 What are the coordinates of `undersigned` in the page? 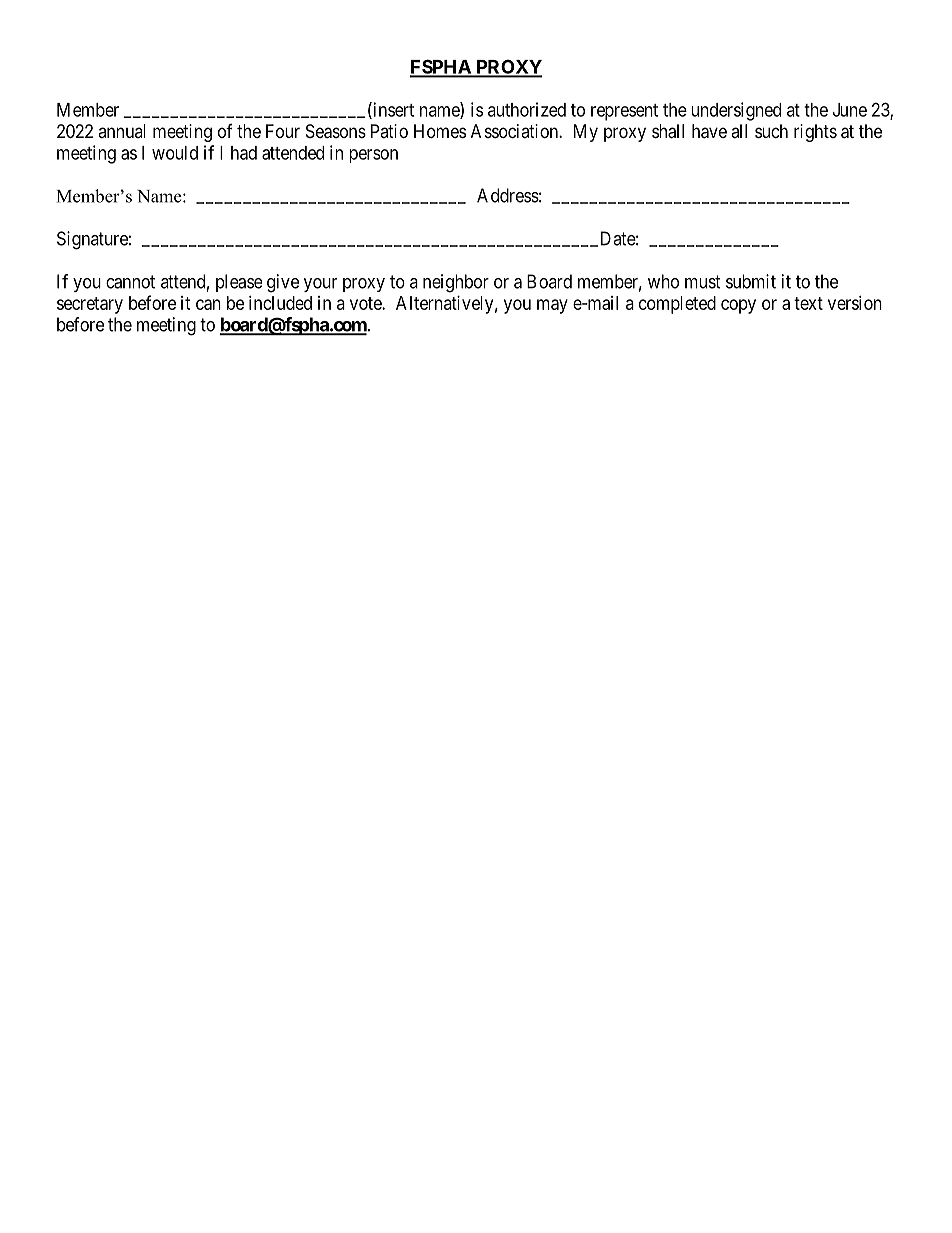 It's located at (736, 111).
